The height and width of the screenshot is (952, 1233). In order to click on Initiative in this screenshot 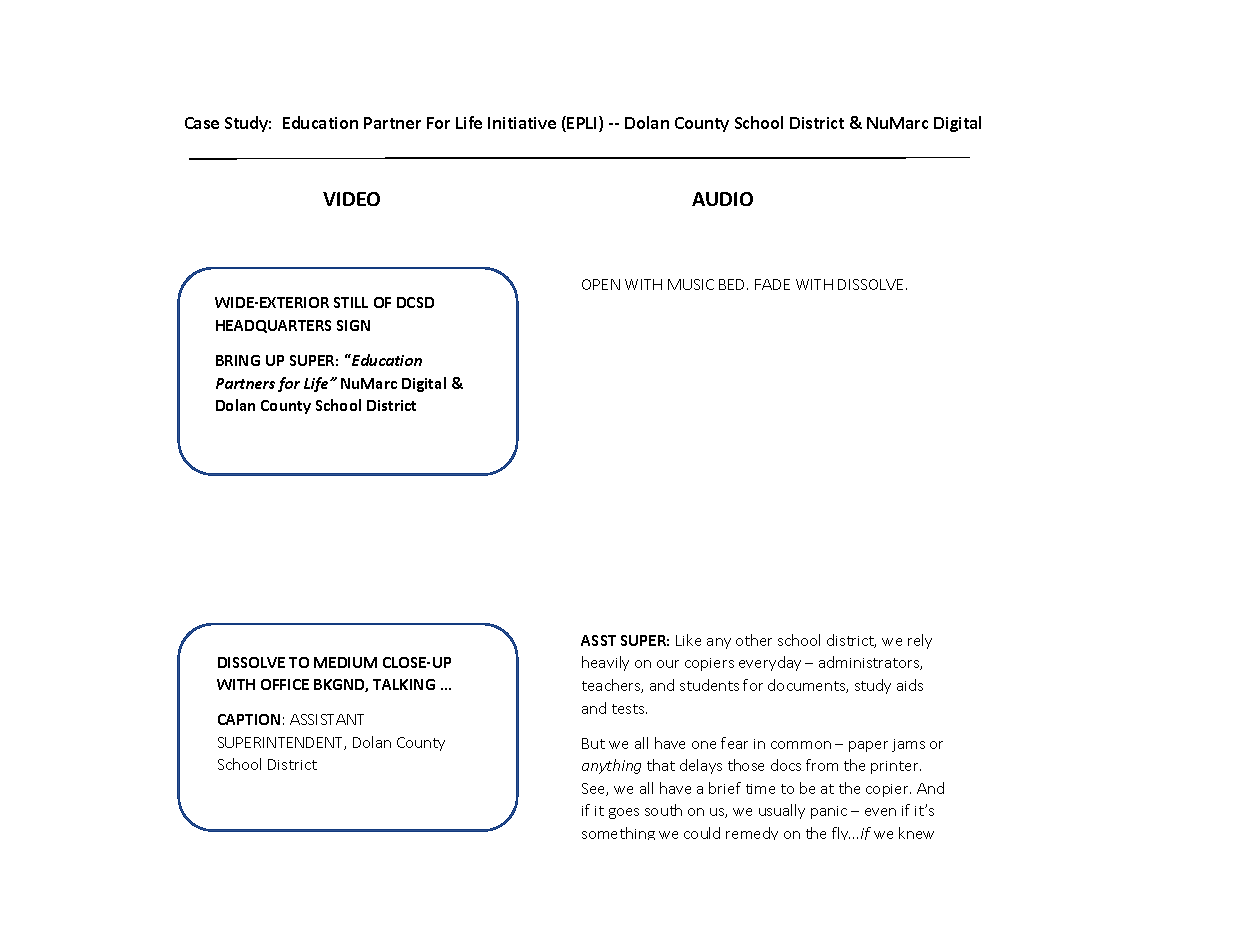, I will do `click(522, 123)`.
